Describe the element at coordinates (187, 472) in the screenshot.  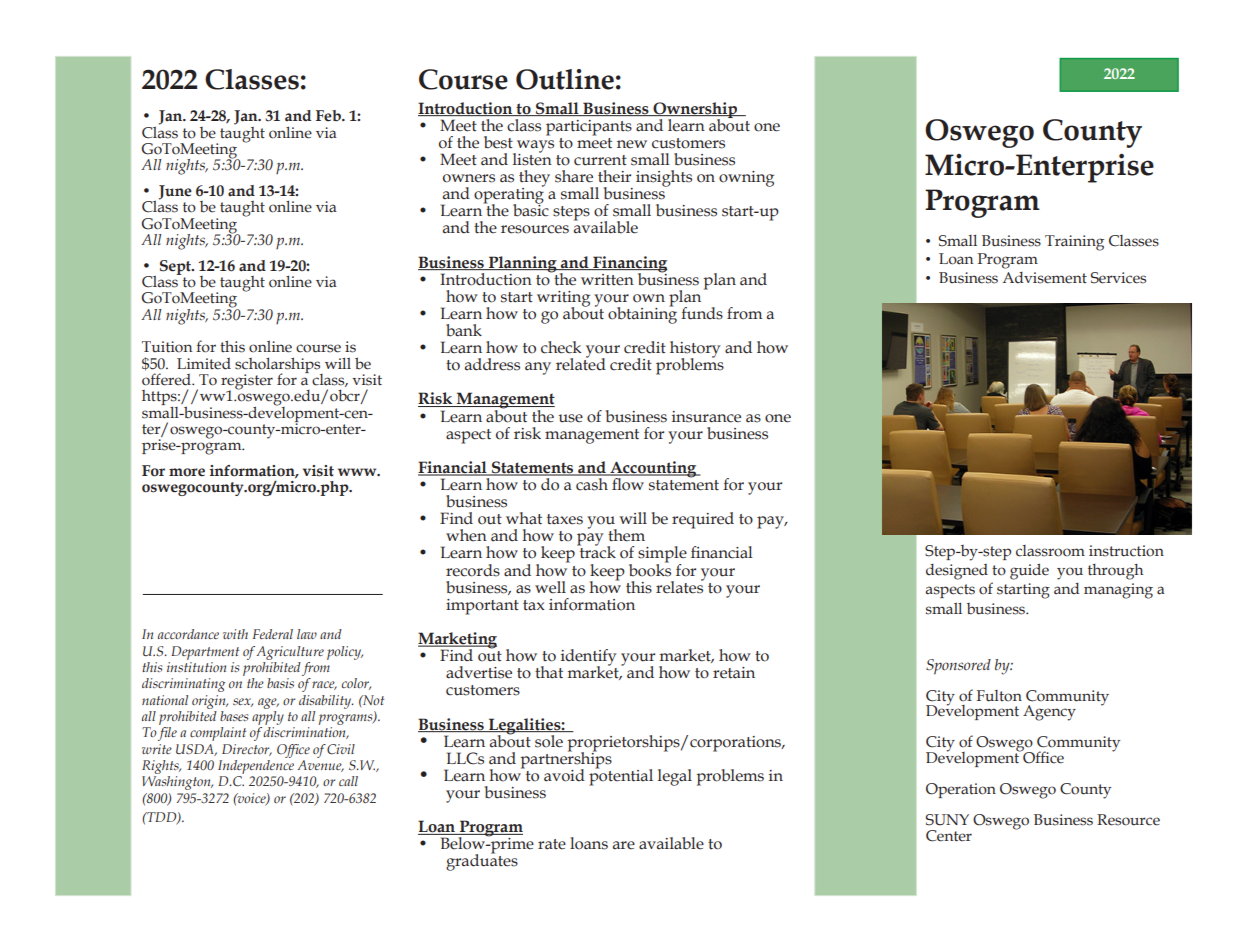
I see `more` at that location.
